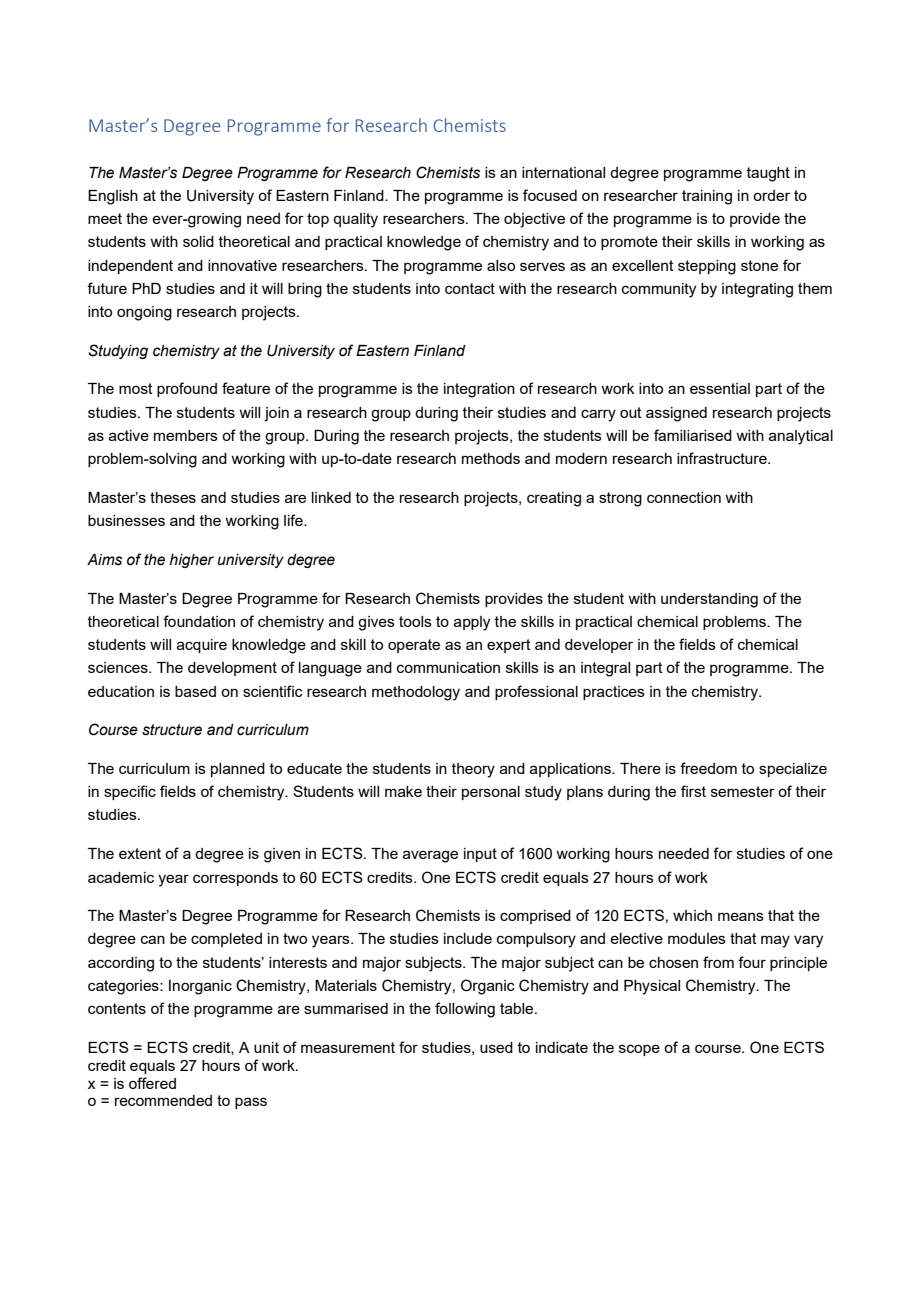  What do you see at coordinates (198, 241) in the image?
I see `solid` at bounding box center [198, 241].
